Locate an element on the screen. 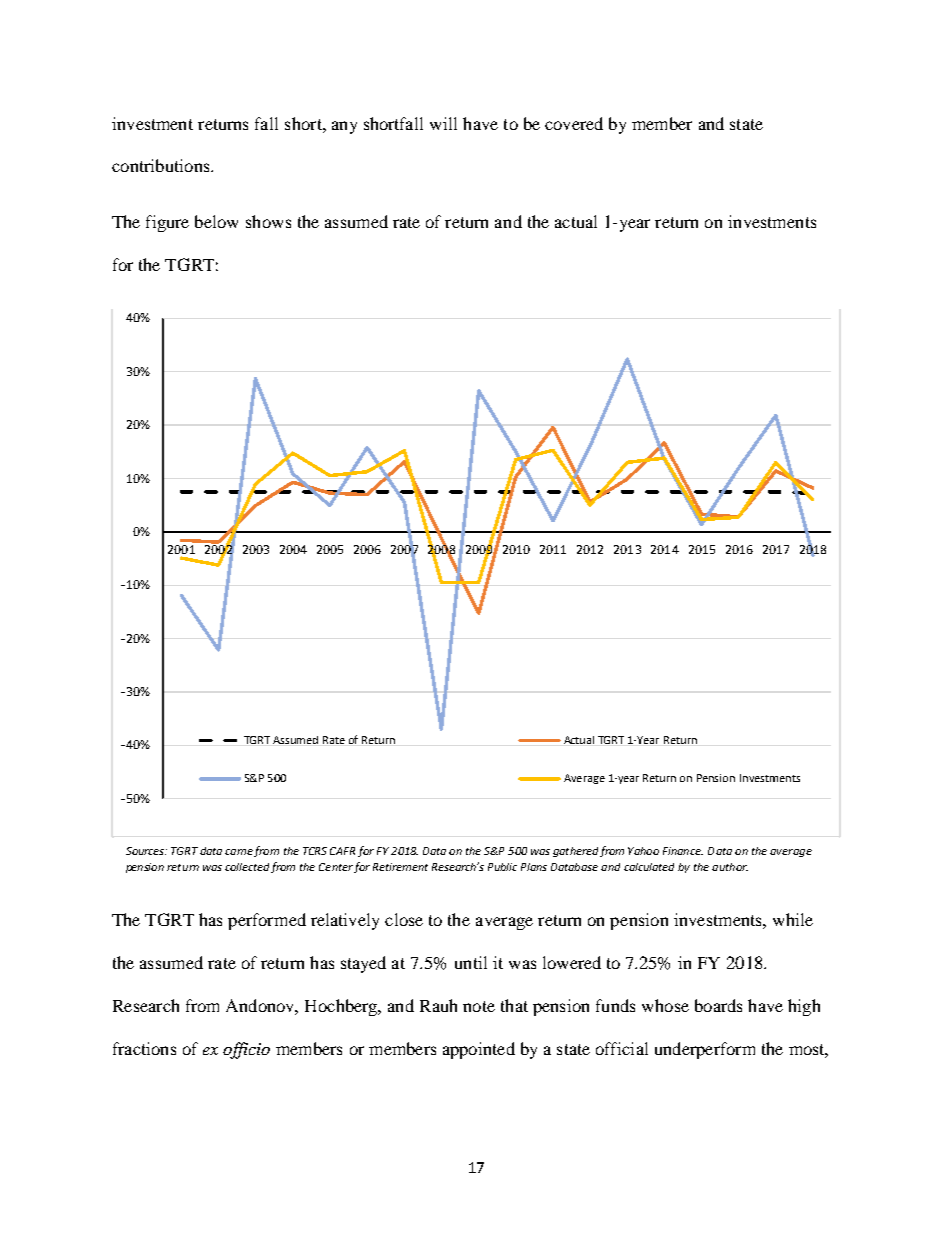 The image size is (952, 1233). will is located at coordinates (443, 123).
